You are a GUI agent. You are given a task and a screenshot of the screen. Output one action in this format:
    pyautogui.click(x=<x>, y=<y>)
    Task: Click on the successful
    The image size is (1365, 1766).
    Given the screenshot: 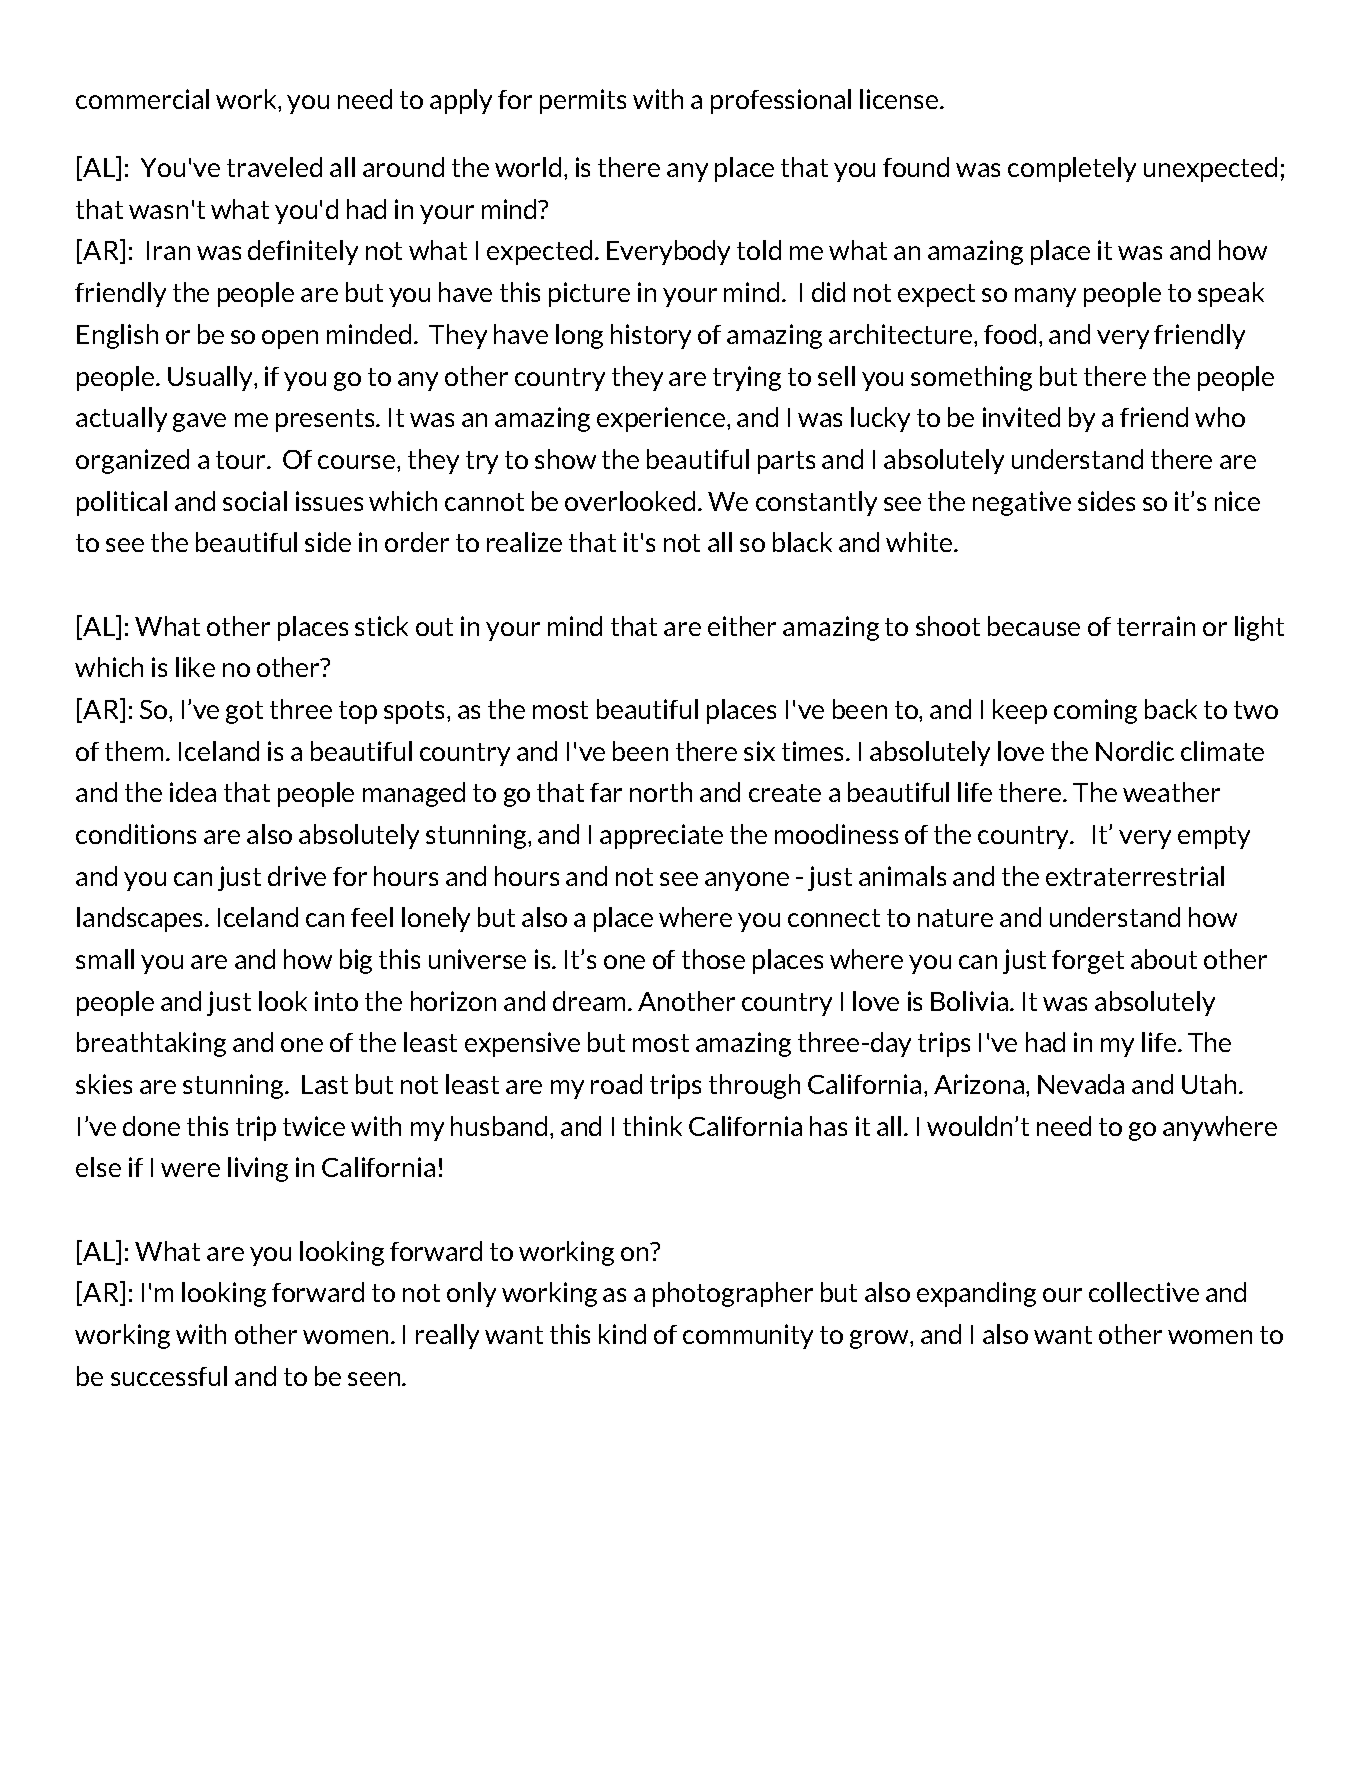 What is the action you would take?
    pyautogui.click(x=169, y=1376)
